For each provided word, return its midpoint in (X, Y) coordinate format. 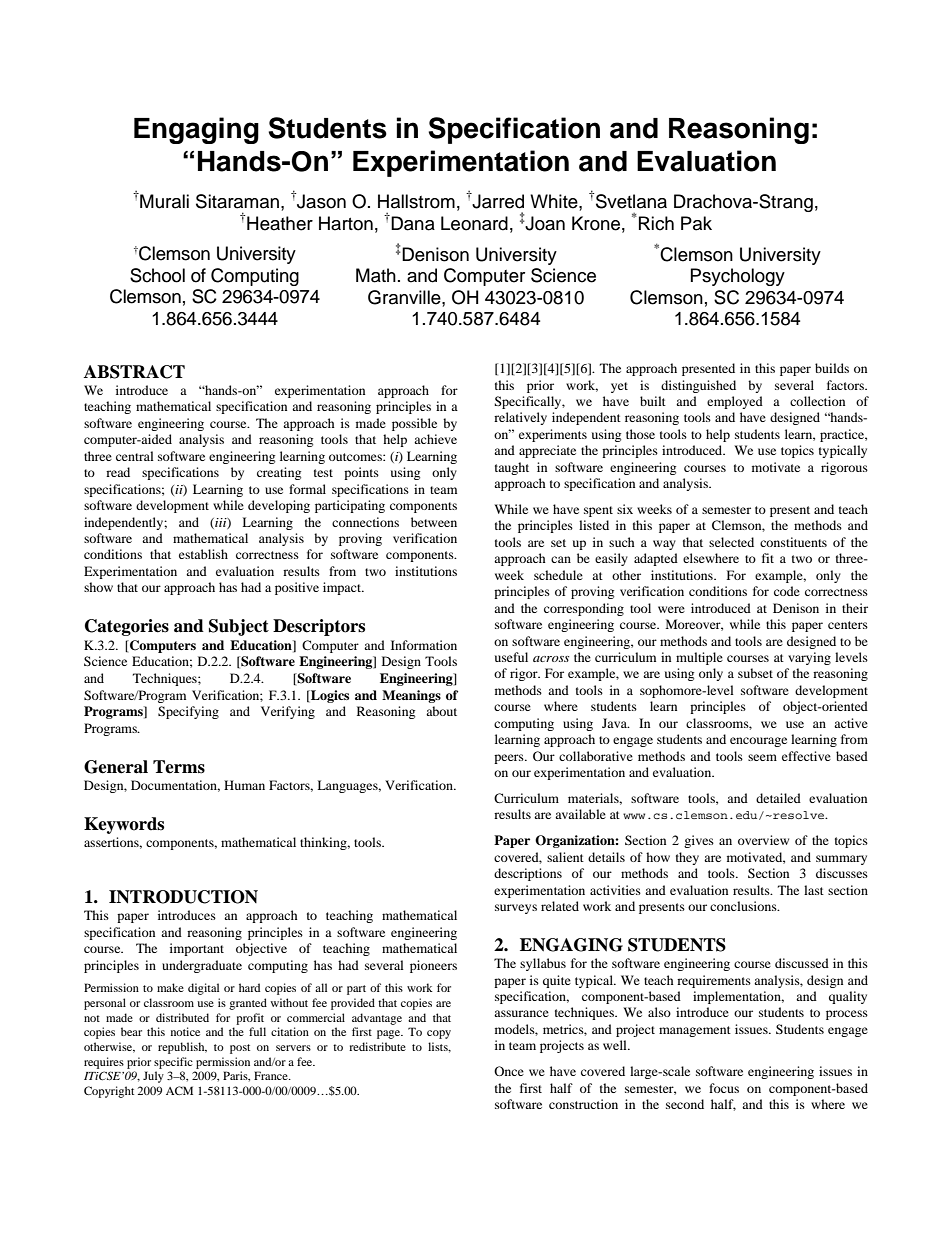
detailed (778, 798)
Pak (696, 223)
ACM (179, 1090)
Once (509, 1071)
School (157, 275)
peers (510, 759)
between (434, 522)
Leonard (474, 223)
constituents (793, 542)
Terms (179, 767)
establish (203, 554)
